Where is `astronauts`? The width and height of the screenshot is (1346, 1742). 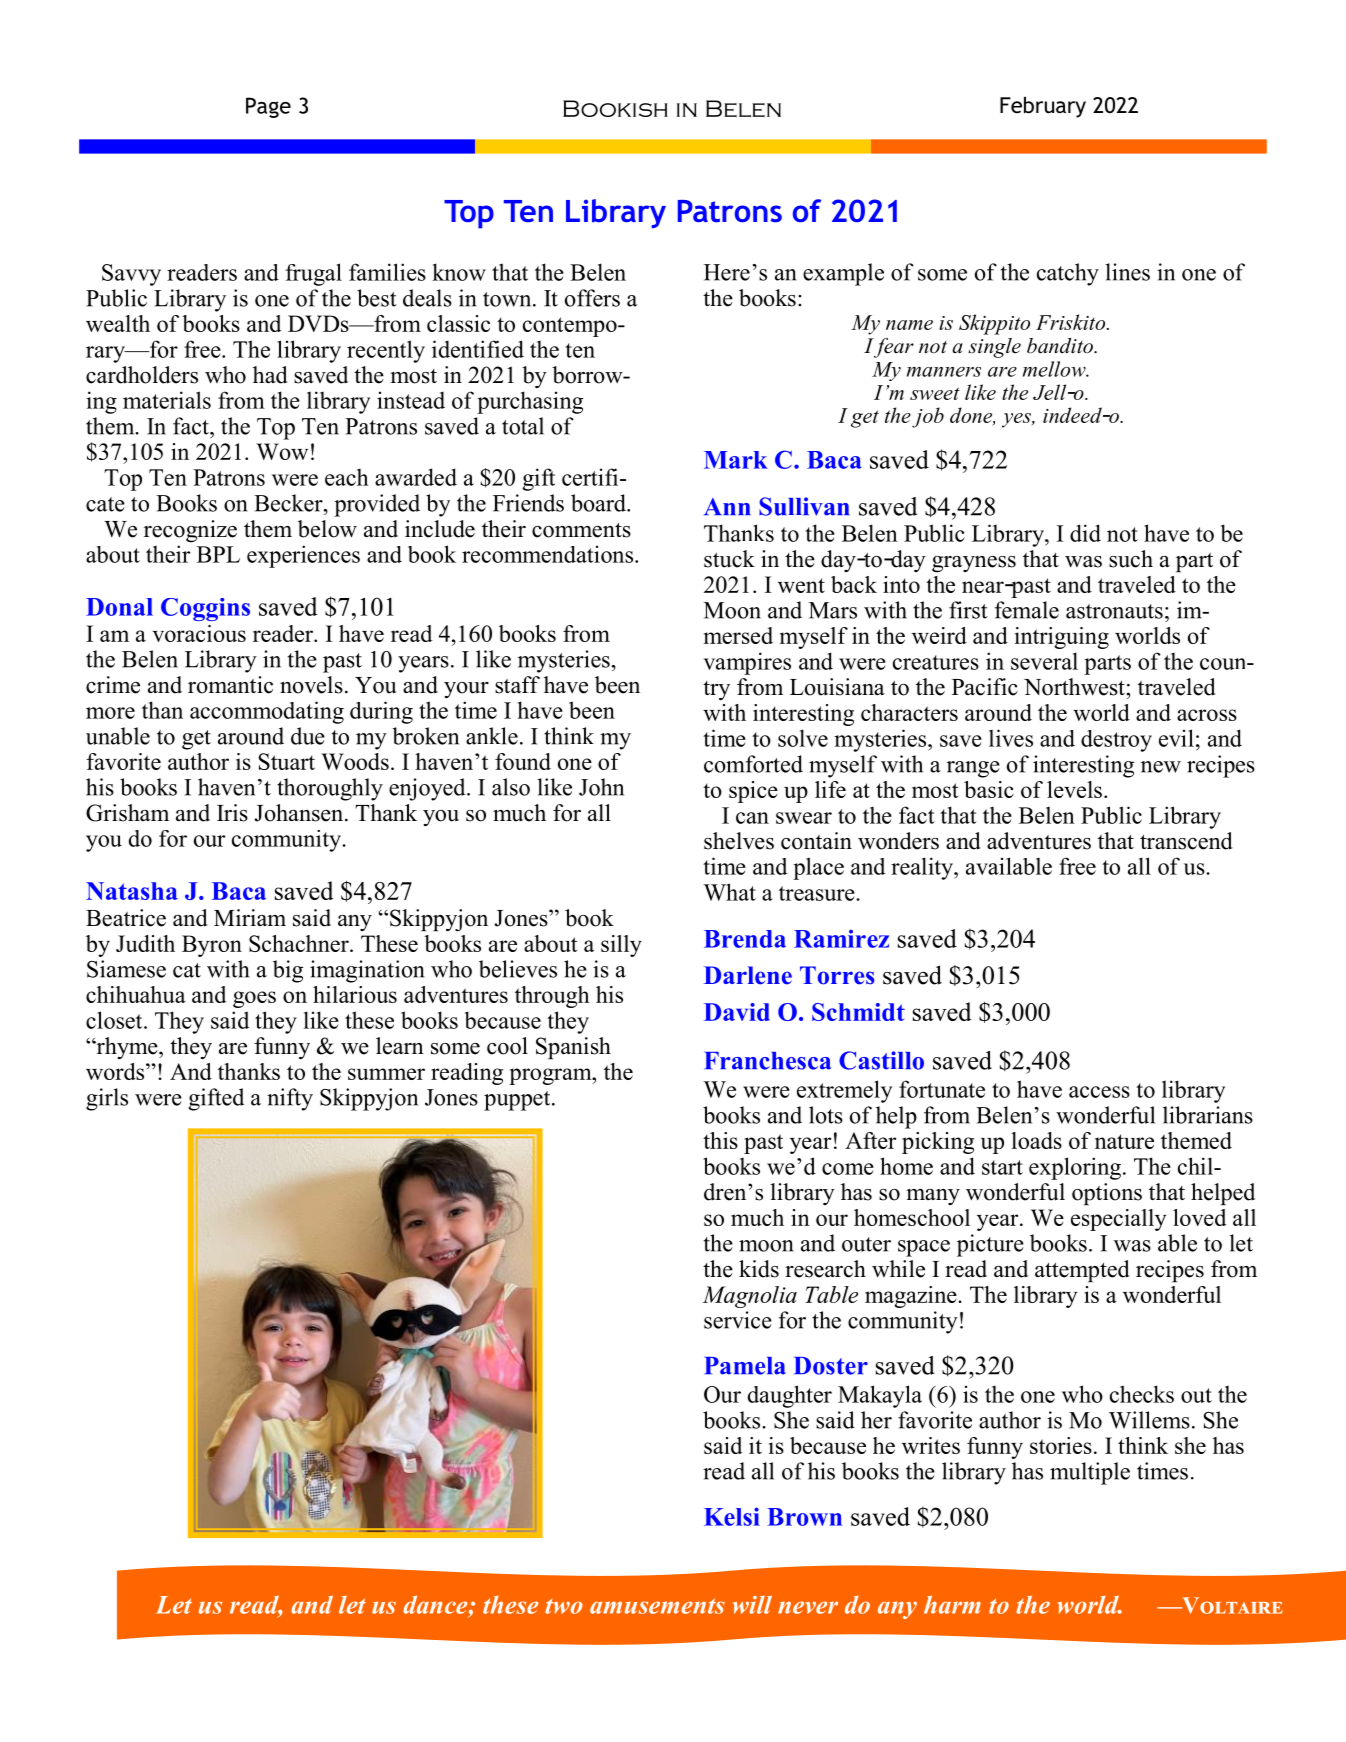 astronauts is located at coordinates (1114, 611).
